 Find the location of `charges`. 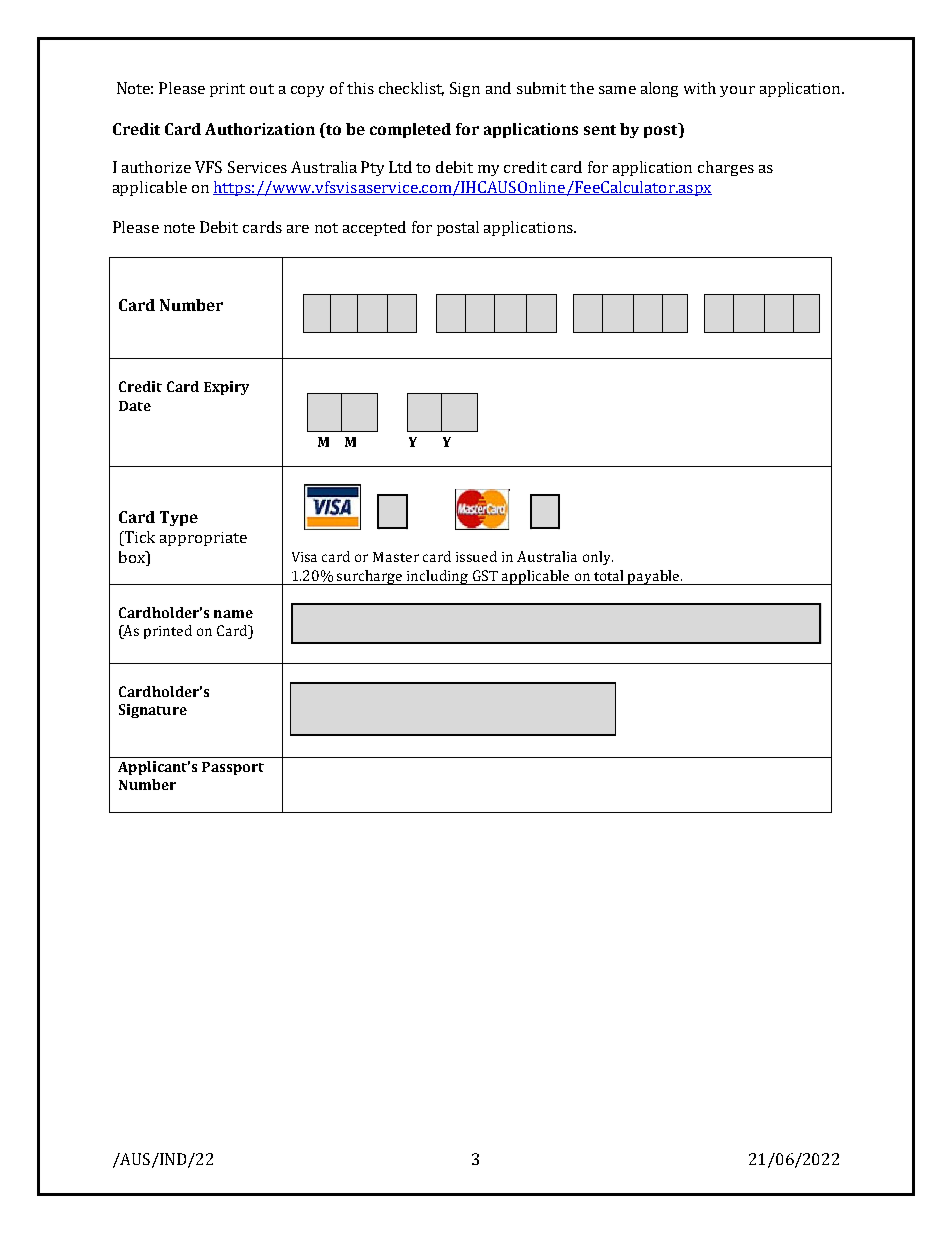

charges is located at coordinates (726, 168).
